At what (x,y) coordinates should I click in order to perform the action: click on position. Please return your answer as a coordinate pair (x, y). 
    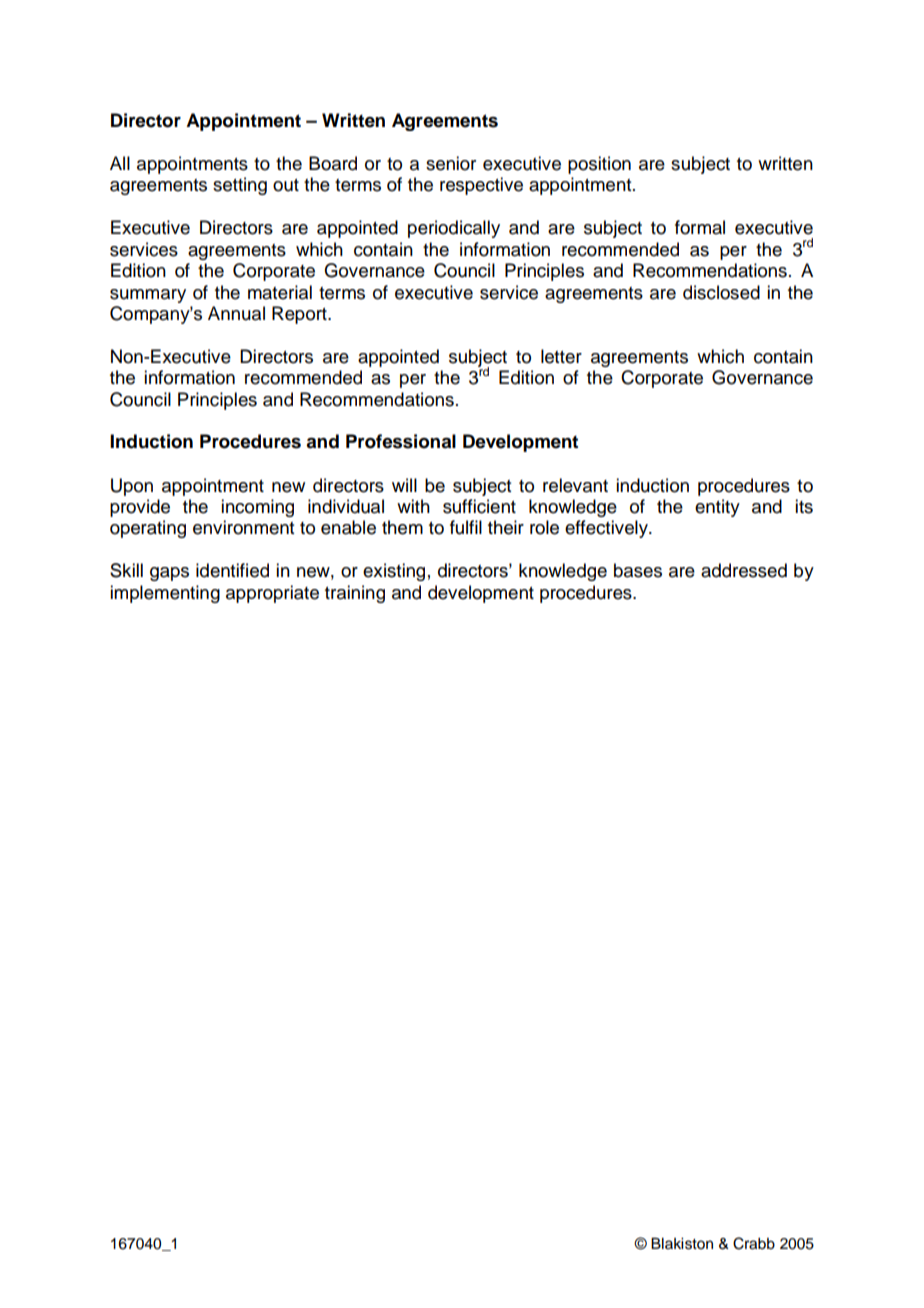
    Looking at the image, I should click on (599, 165).
